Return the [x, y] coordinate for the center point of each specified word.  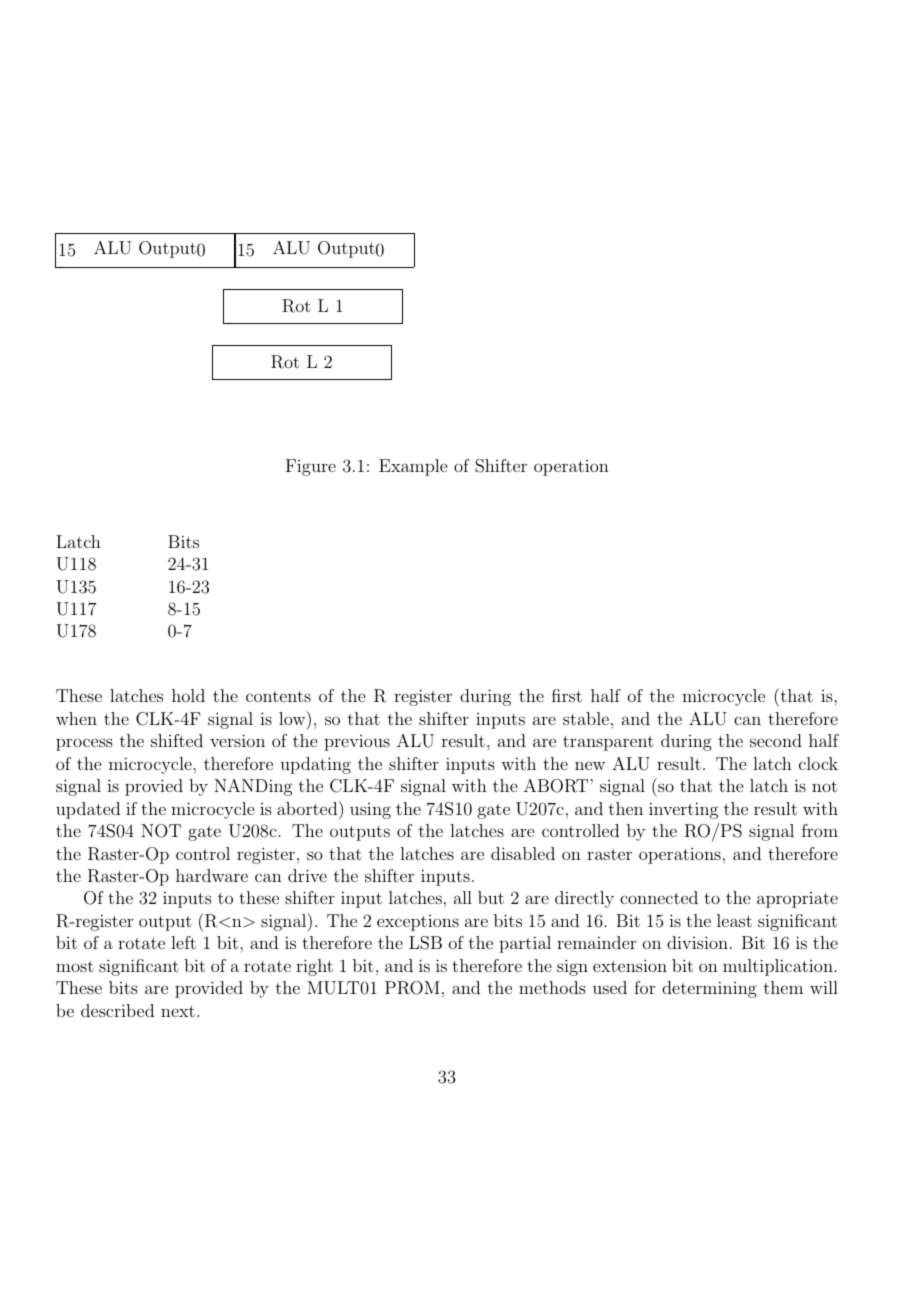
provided [209, 989]
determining [709, 989]
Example [413, 467]
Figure [311, 467]
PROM [412, 988]
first [567, 695]
